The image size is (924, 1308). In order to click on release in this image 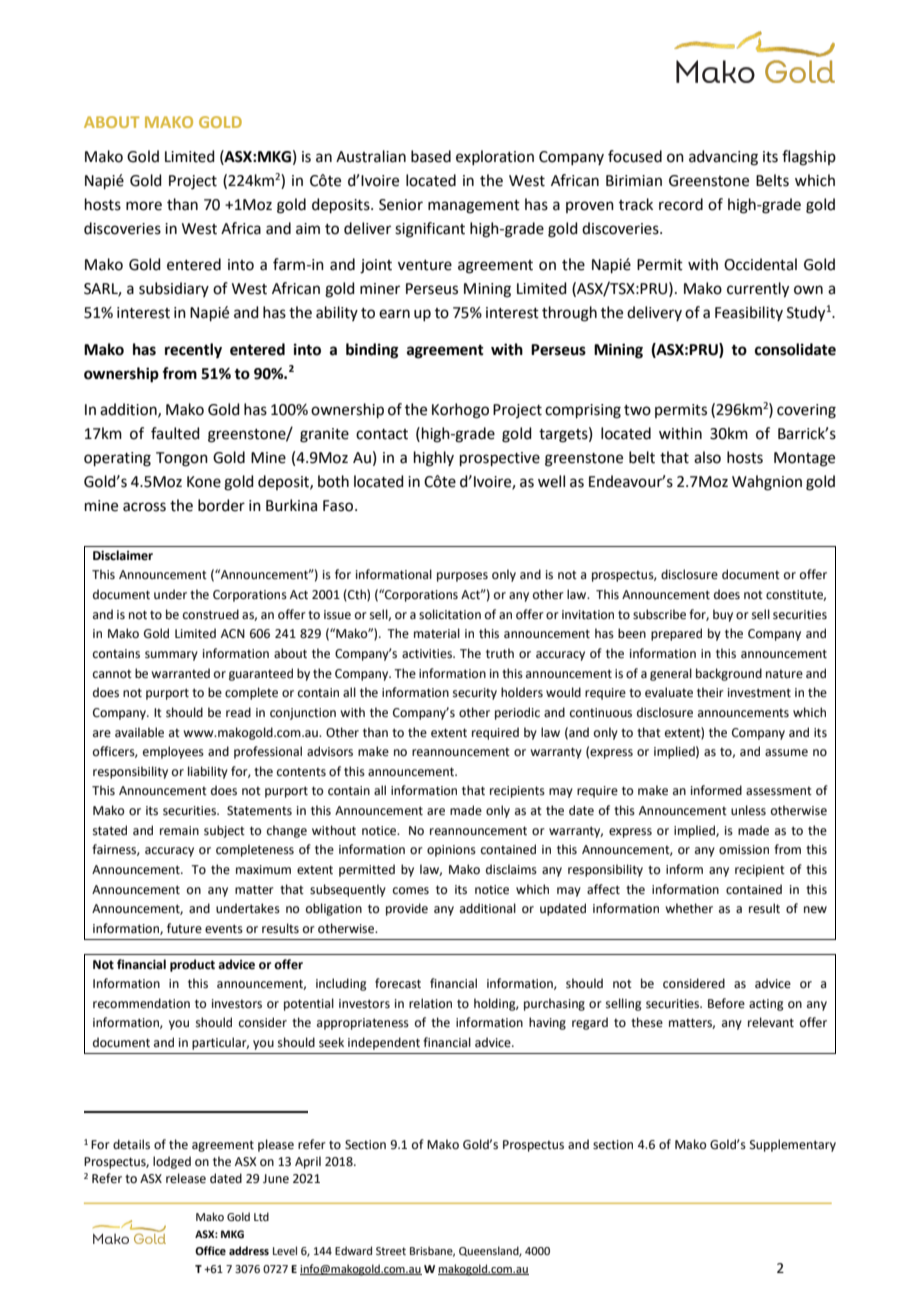, I will do `click(186, 1178)`.
